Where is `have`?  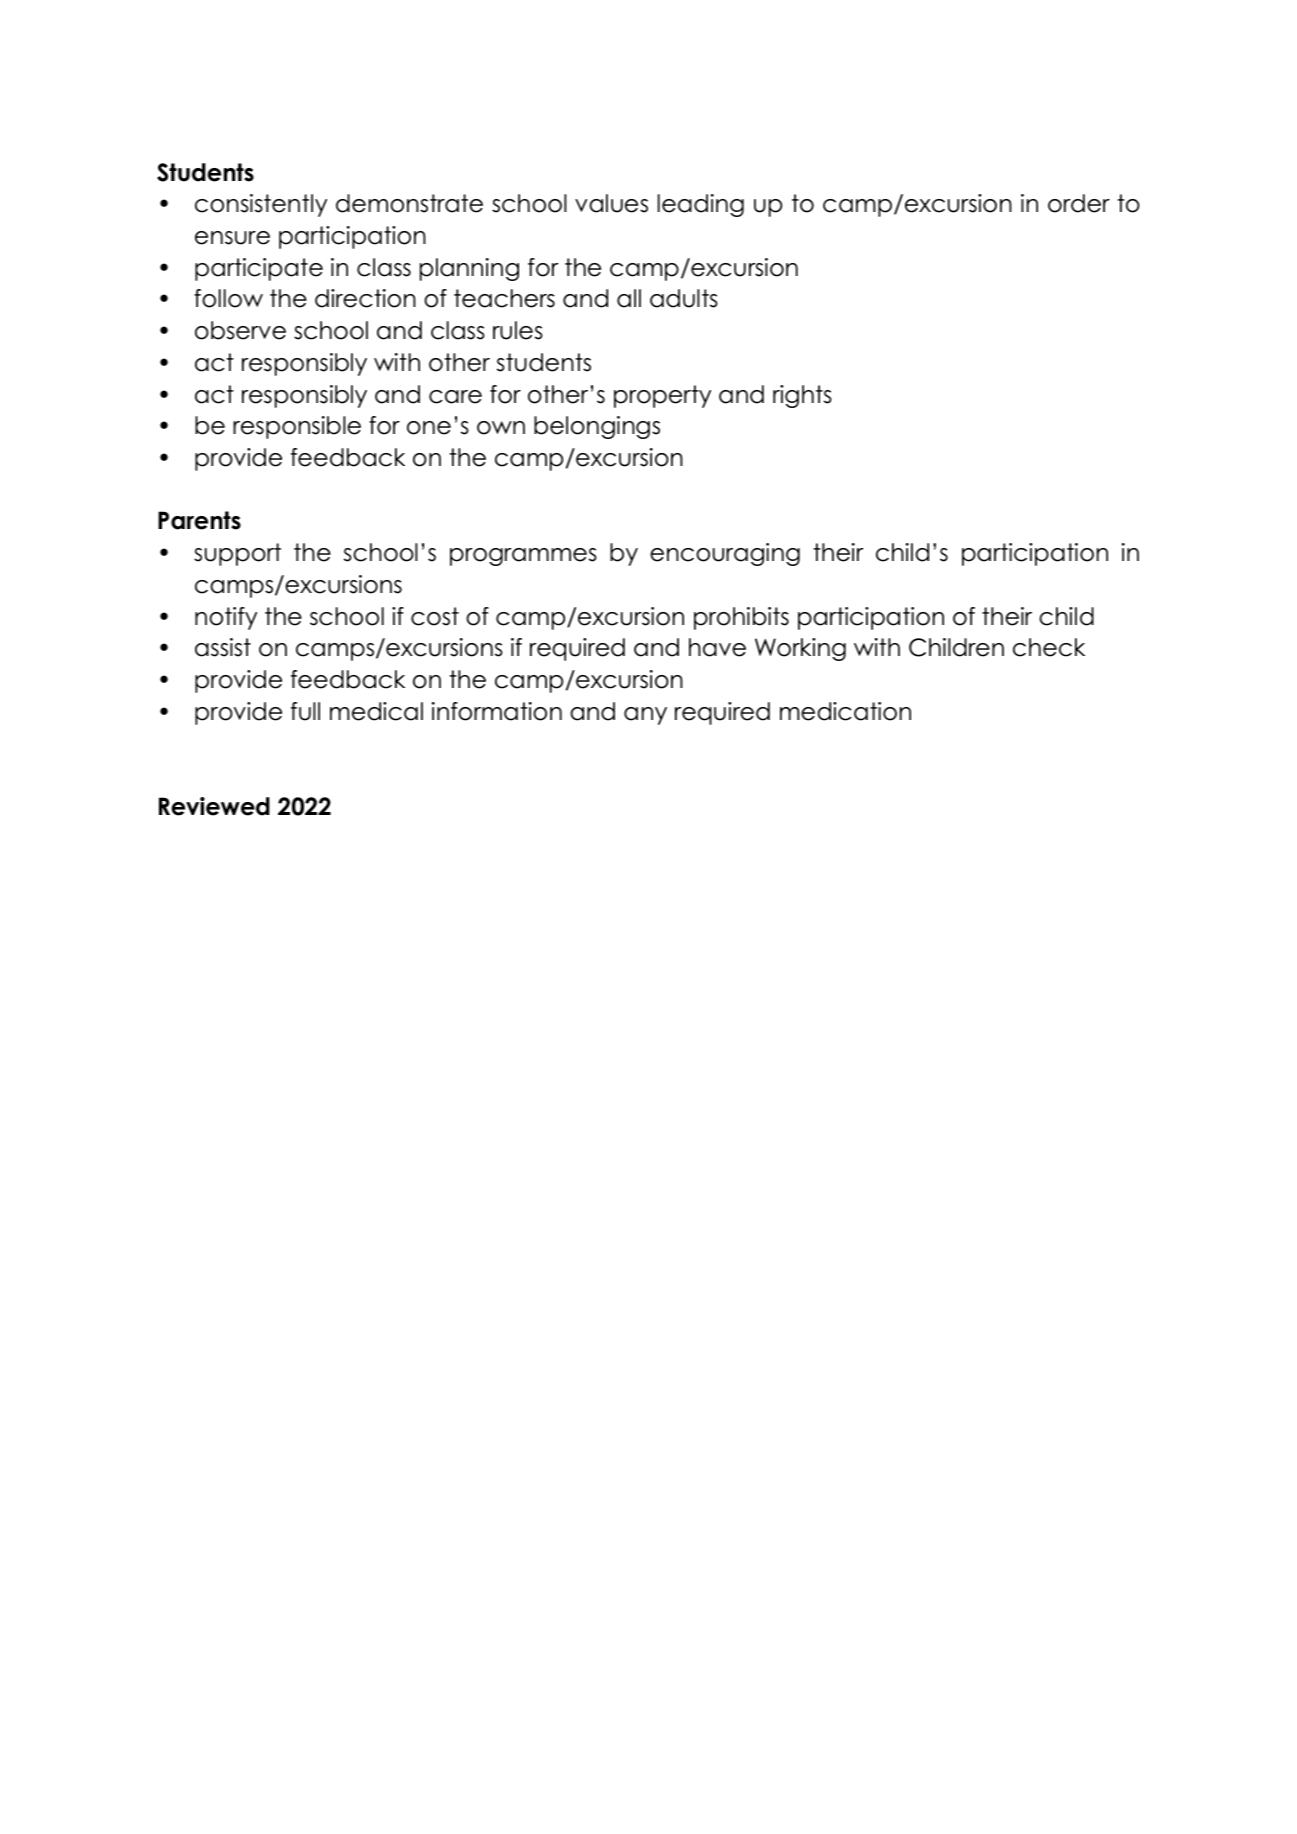 have is located at coordinates (717, 647).
